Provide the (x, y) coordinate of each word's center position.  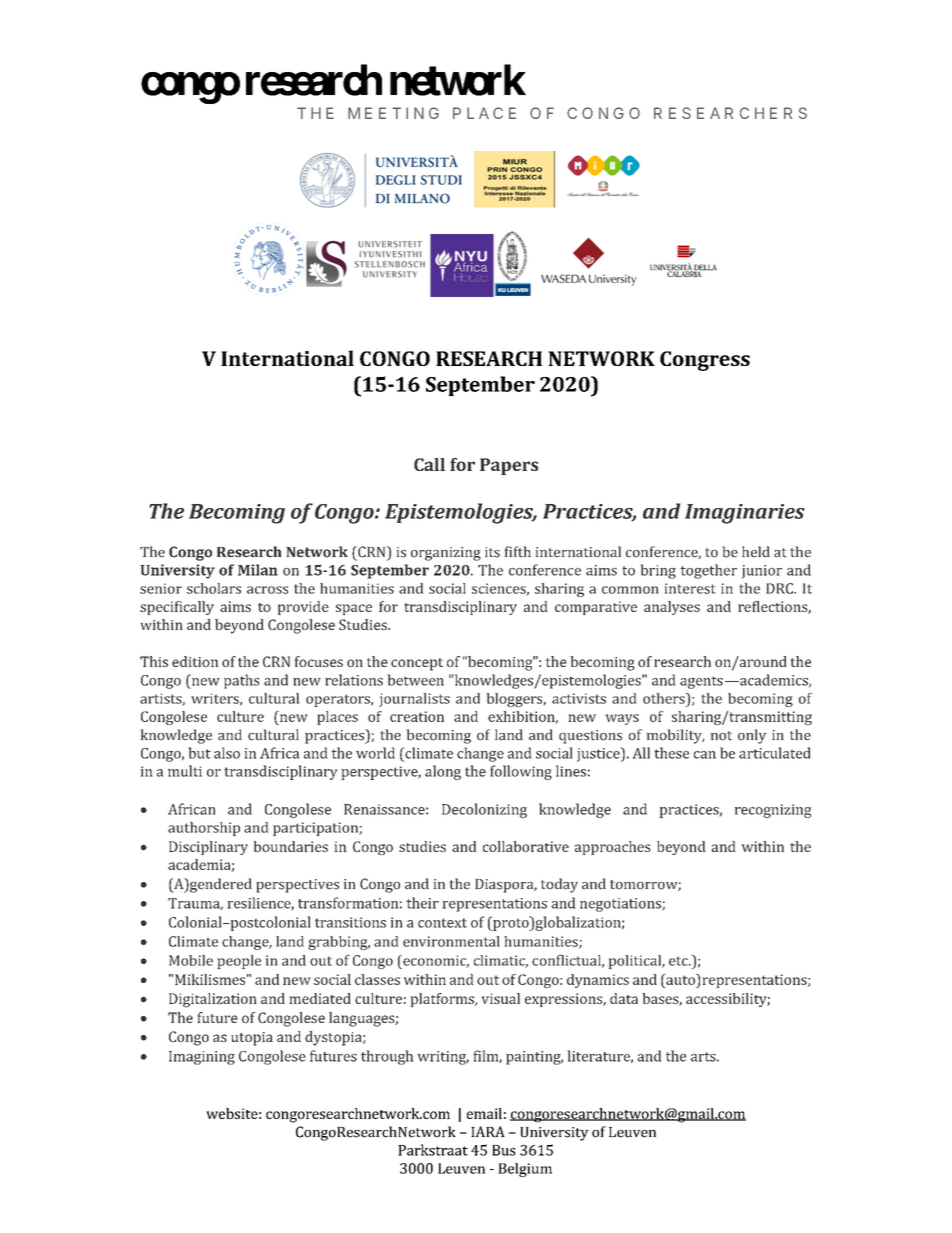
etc (679, 961)
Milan (258, 570)
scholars (214, 588)
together (708, 571)
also (227, 753)
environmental (451, 941)
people (239, 962)
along (443, 772)
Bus (504, 1150)
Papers (509, 466)
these (671, 753)
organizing (446, 554)
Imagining (202, 1058)
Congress (705, 361)
